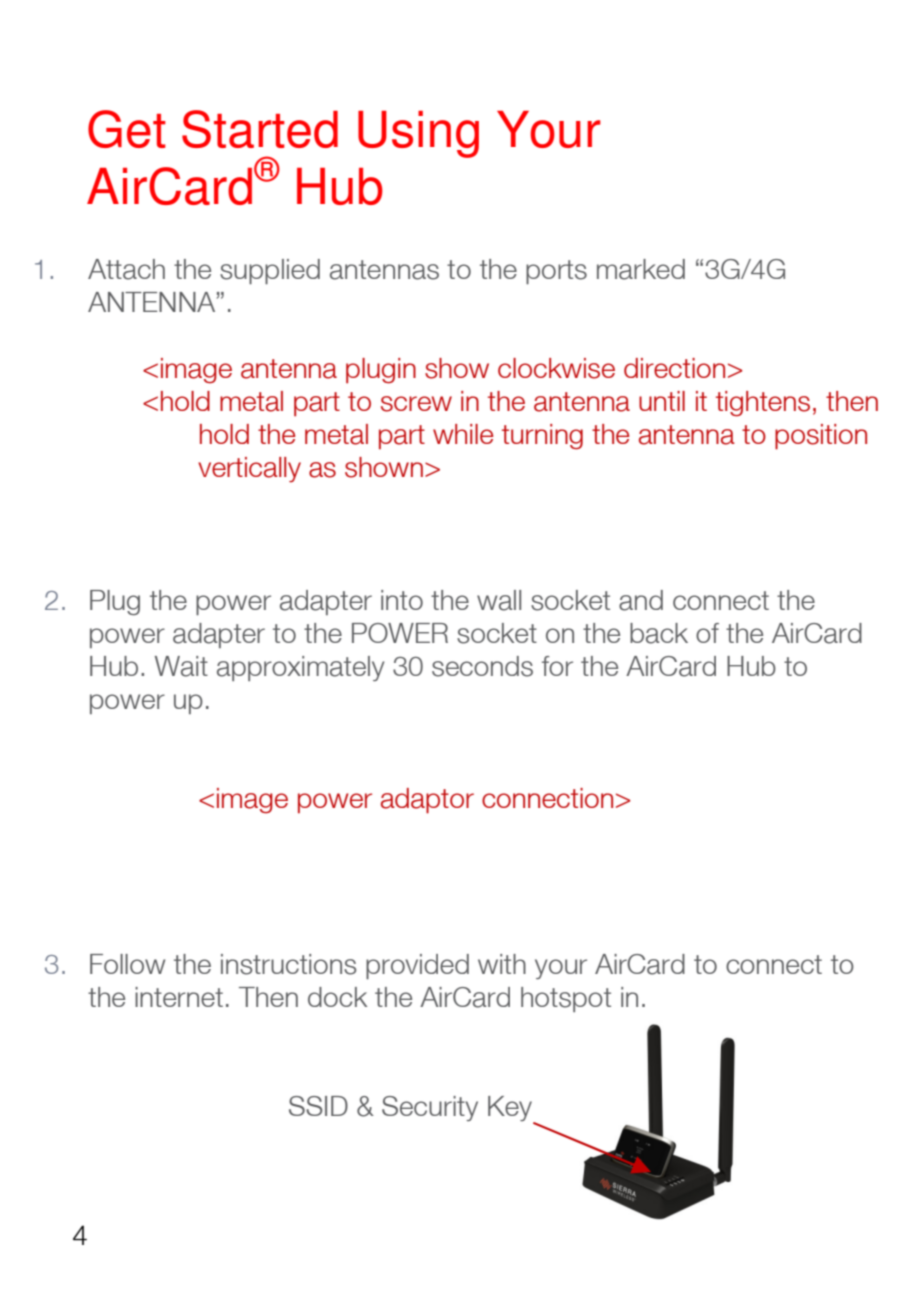 This image has width=924, height=1308. Describe the element at coordinates (566, 999) in the image. I see `hotspot` at that location.
